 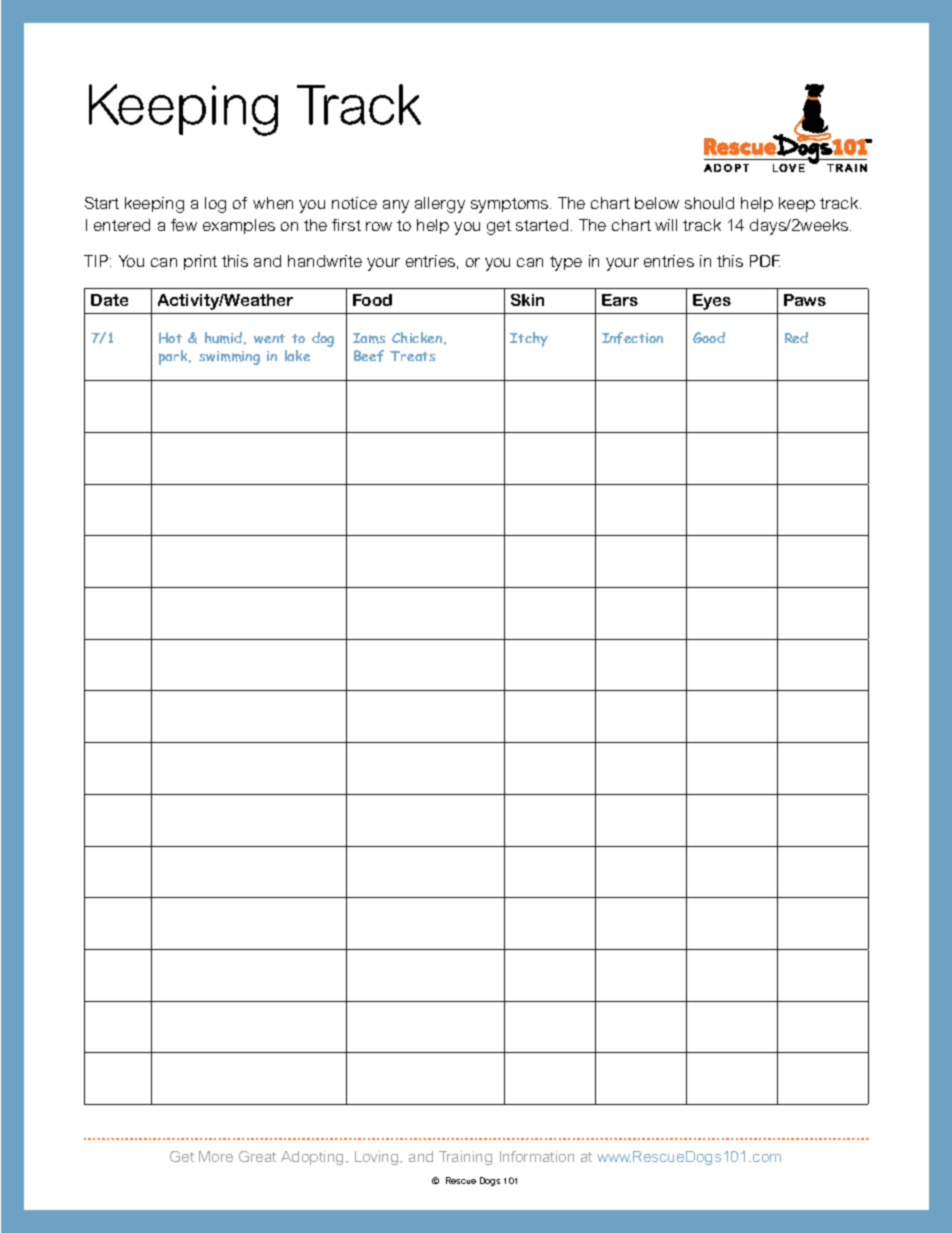 What do you see at coordinates (440, 205) in the image?
I see `allergy` at bounding box center [440, 205].
